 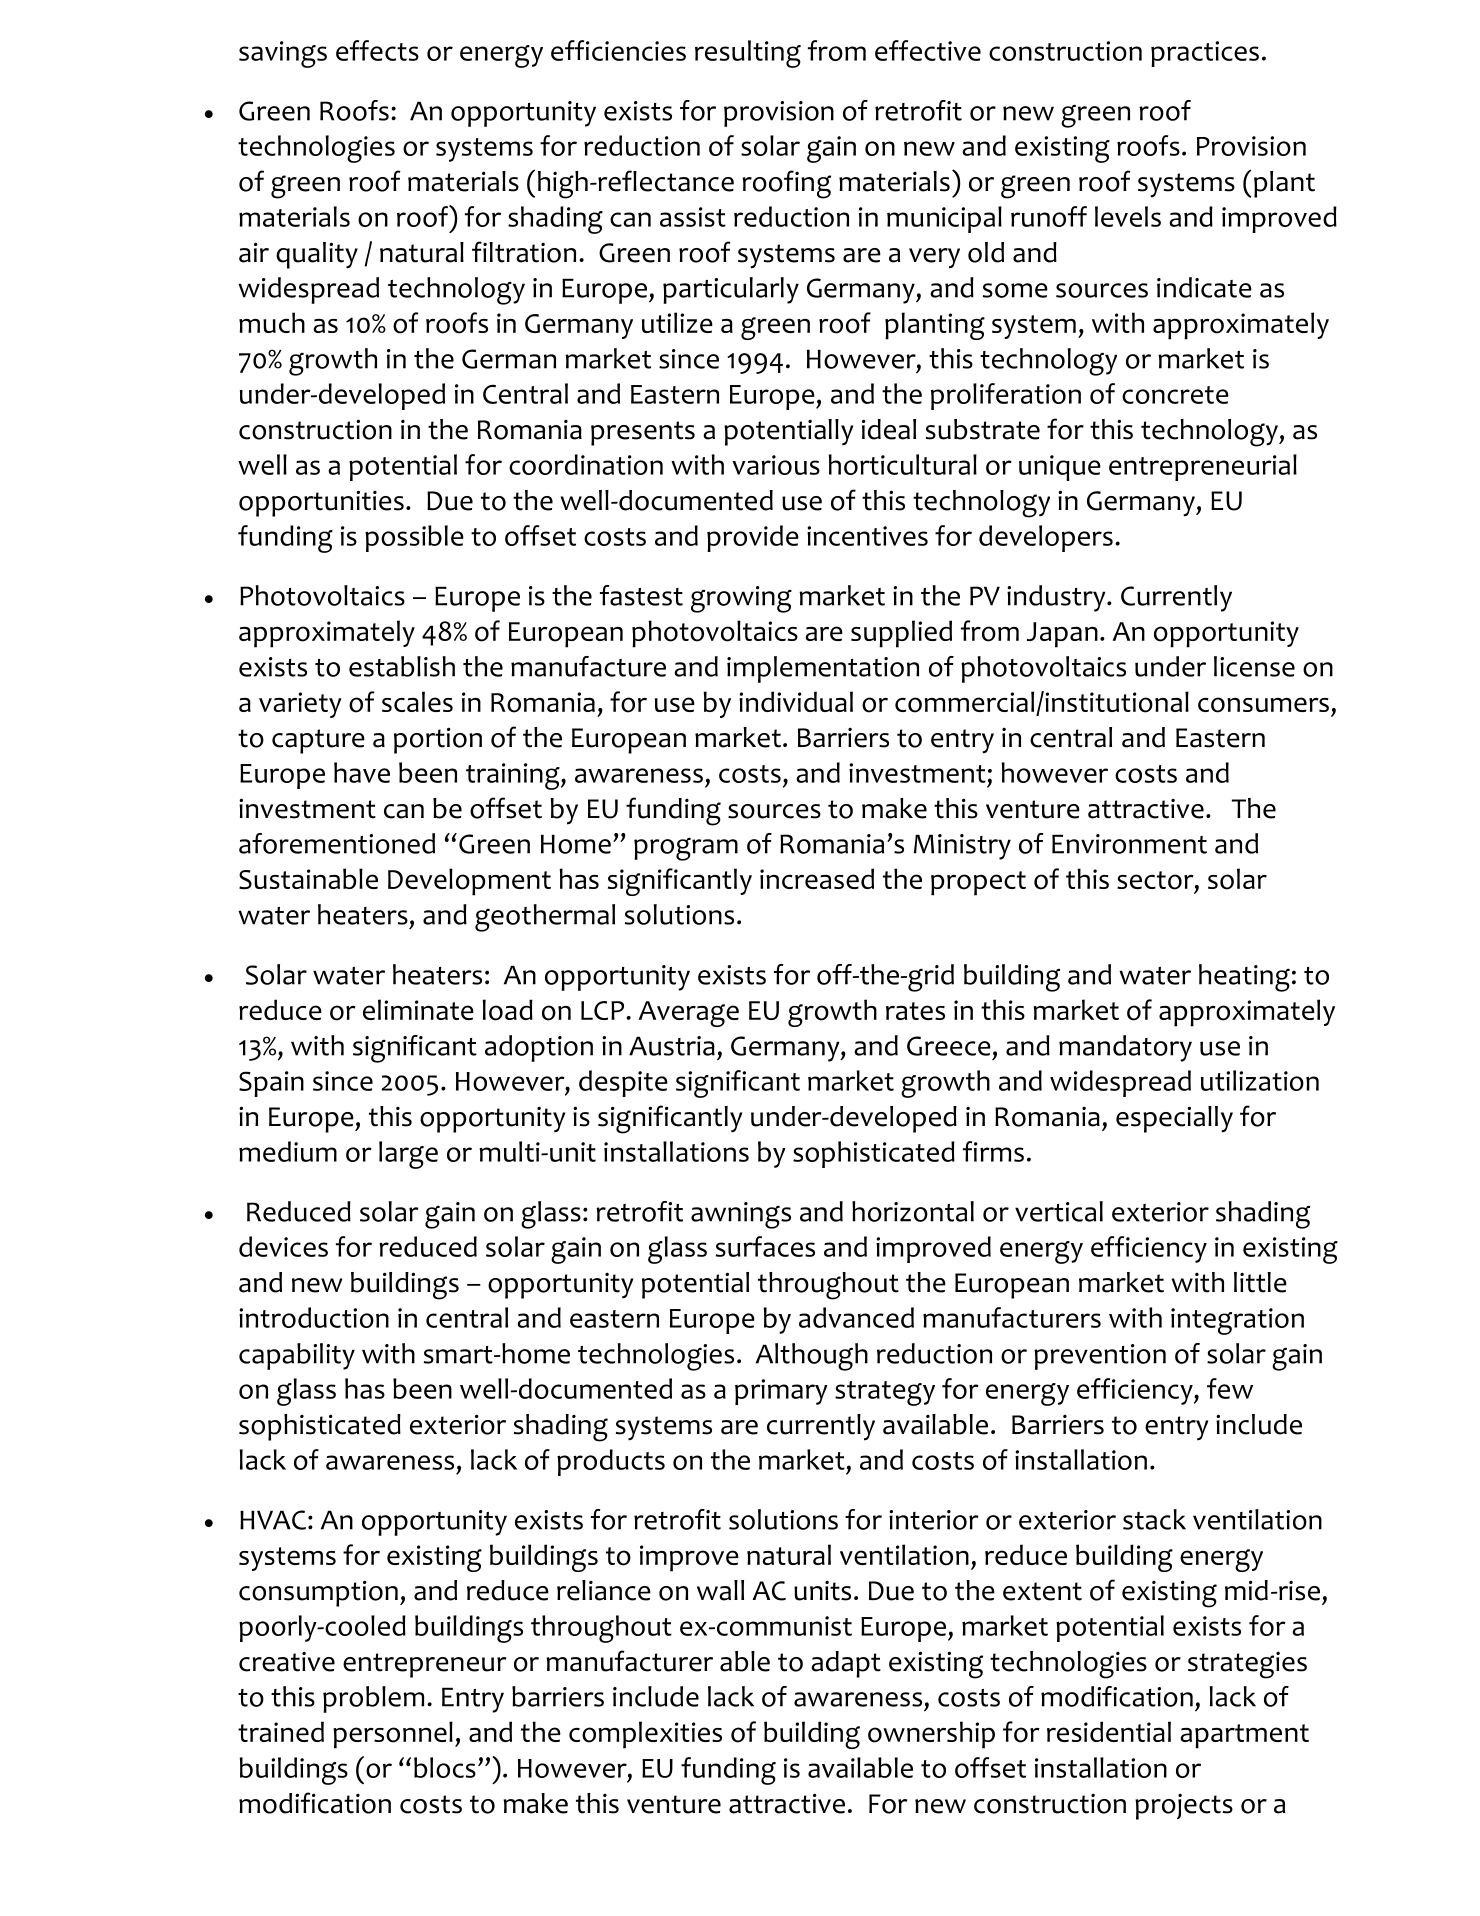 I want to click on effects, so click(x=377, y=50).
